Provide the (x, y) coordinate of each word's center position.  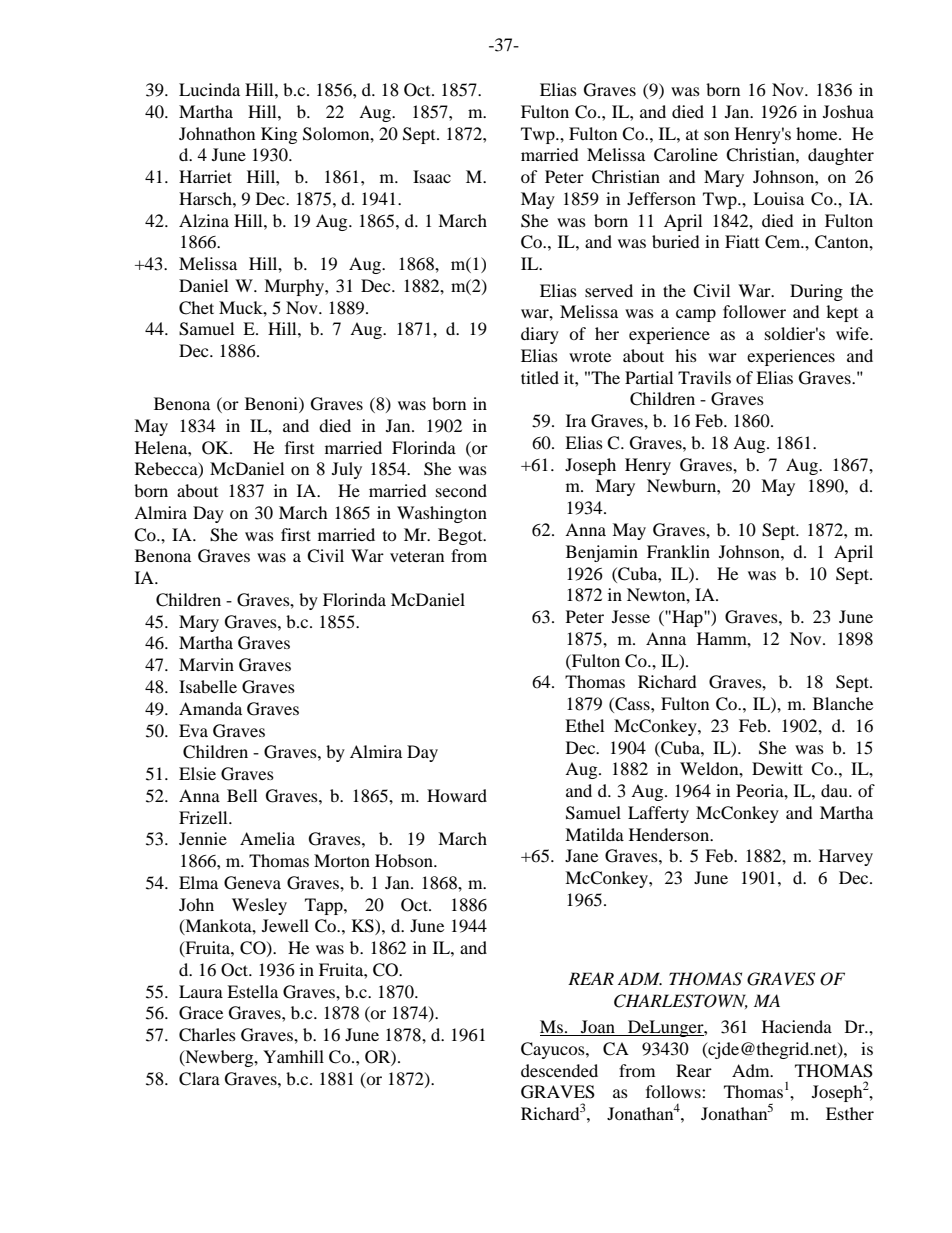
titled (540, 377)
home (818, 133)
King (279, 135)
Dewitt (777, 768)
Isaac (432, 176)
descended (559, 1070)
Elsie (197, 773)
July (347, 470)
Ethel (584, 725)
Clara (199, 1079)
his (686, 355)
